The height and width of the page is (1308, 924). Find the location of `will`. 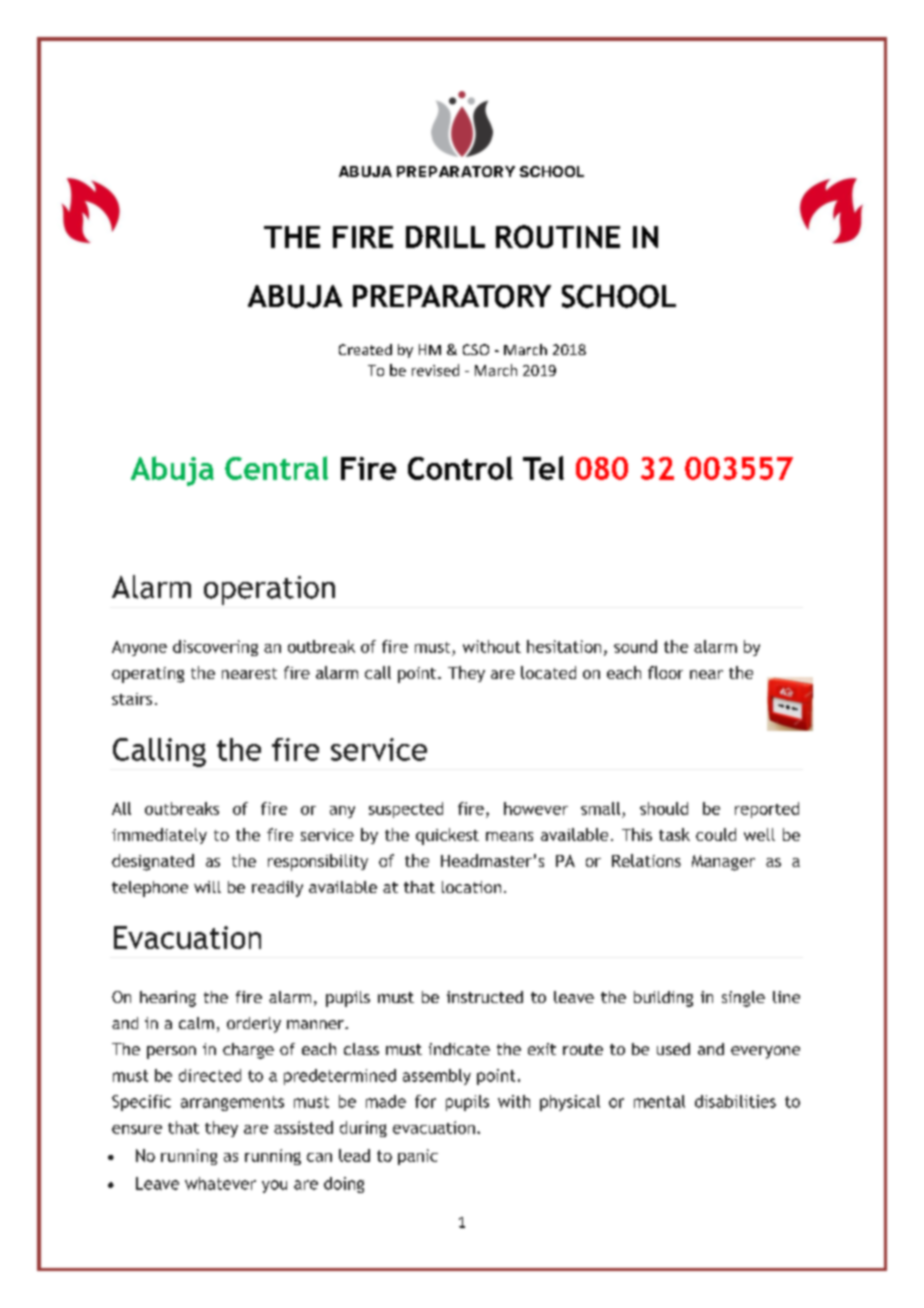

will is located at coordinates (207, 887).
